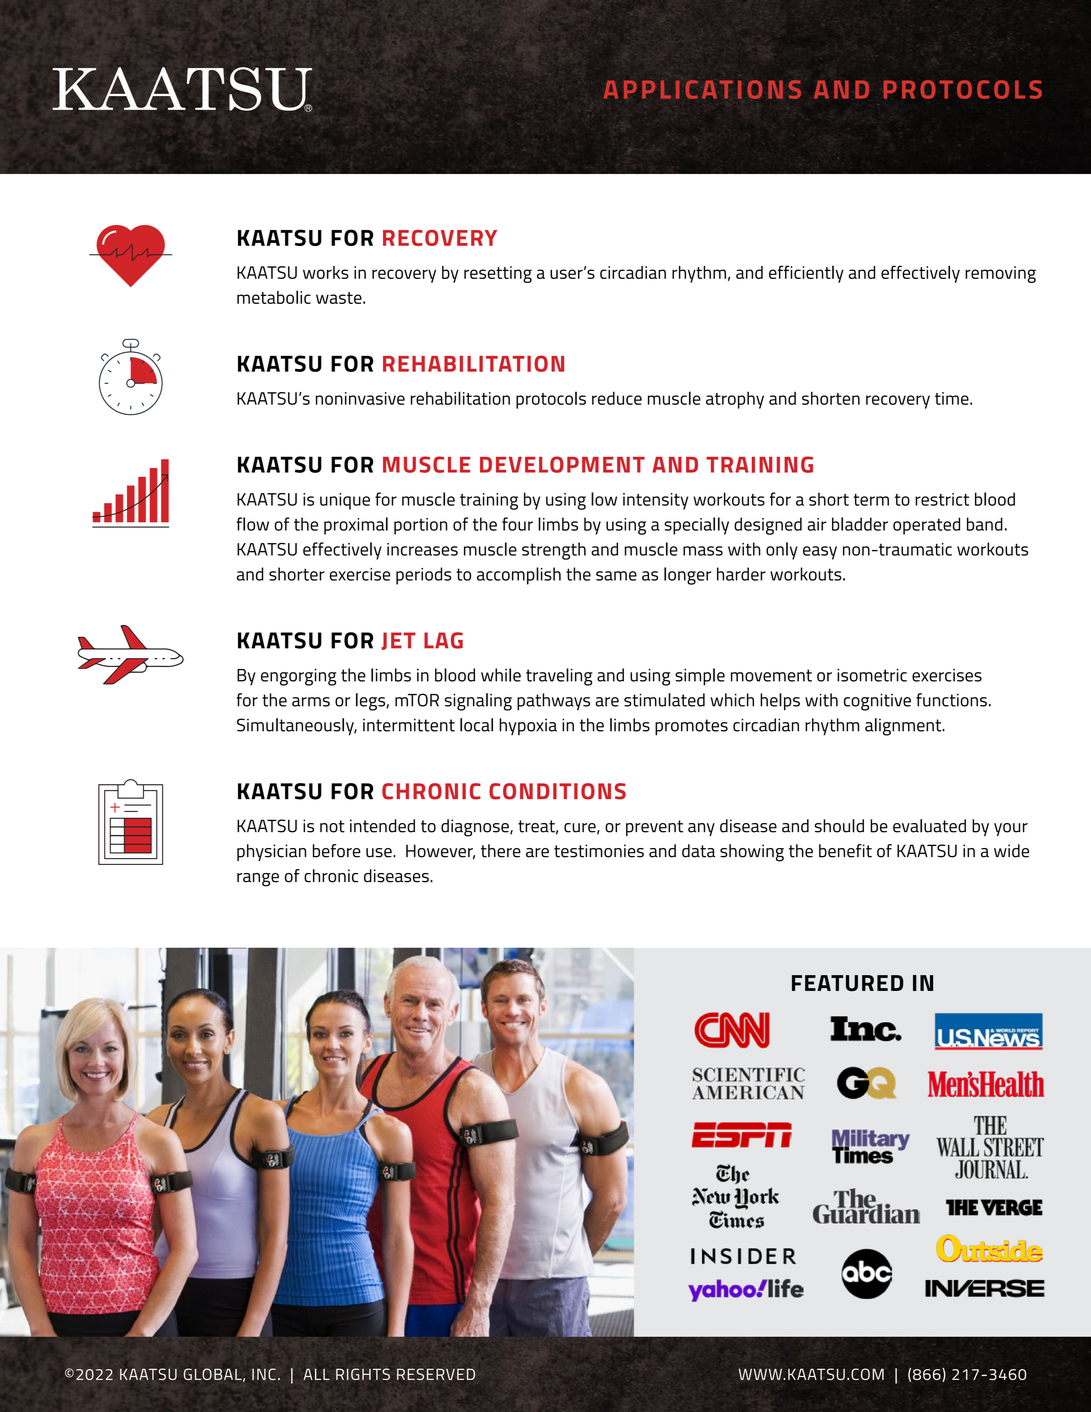 This page has width=1091, height=1412. I want to click on noninvasive, so click(360, 398).
